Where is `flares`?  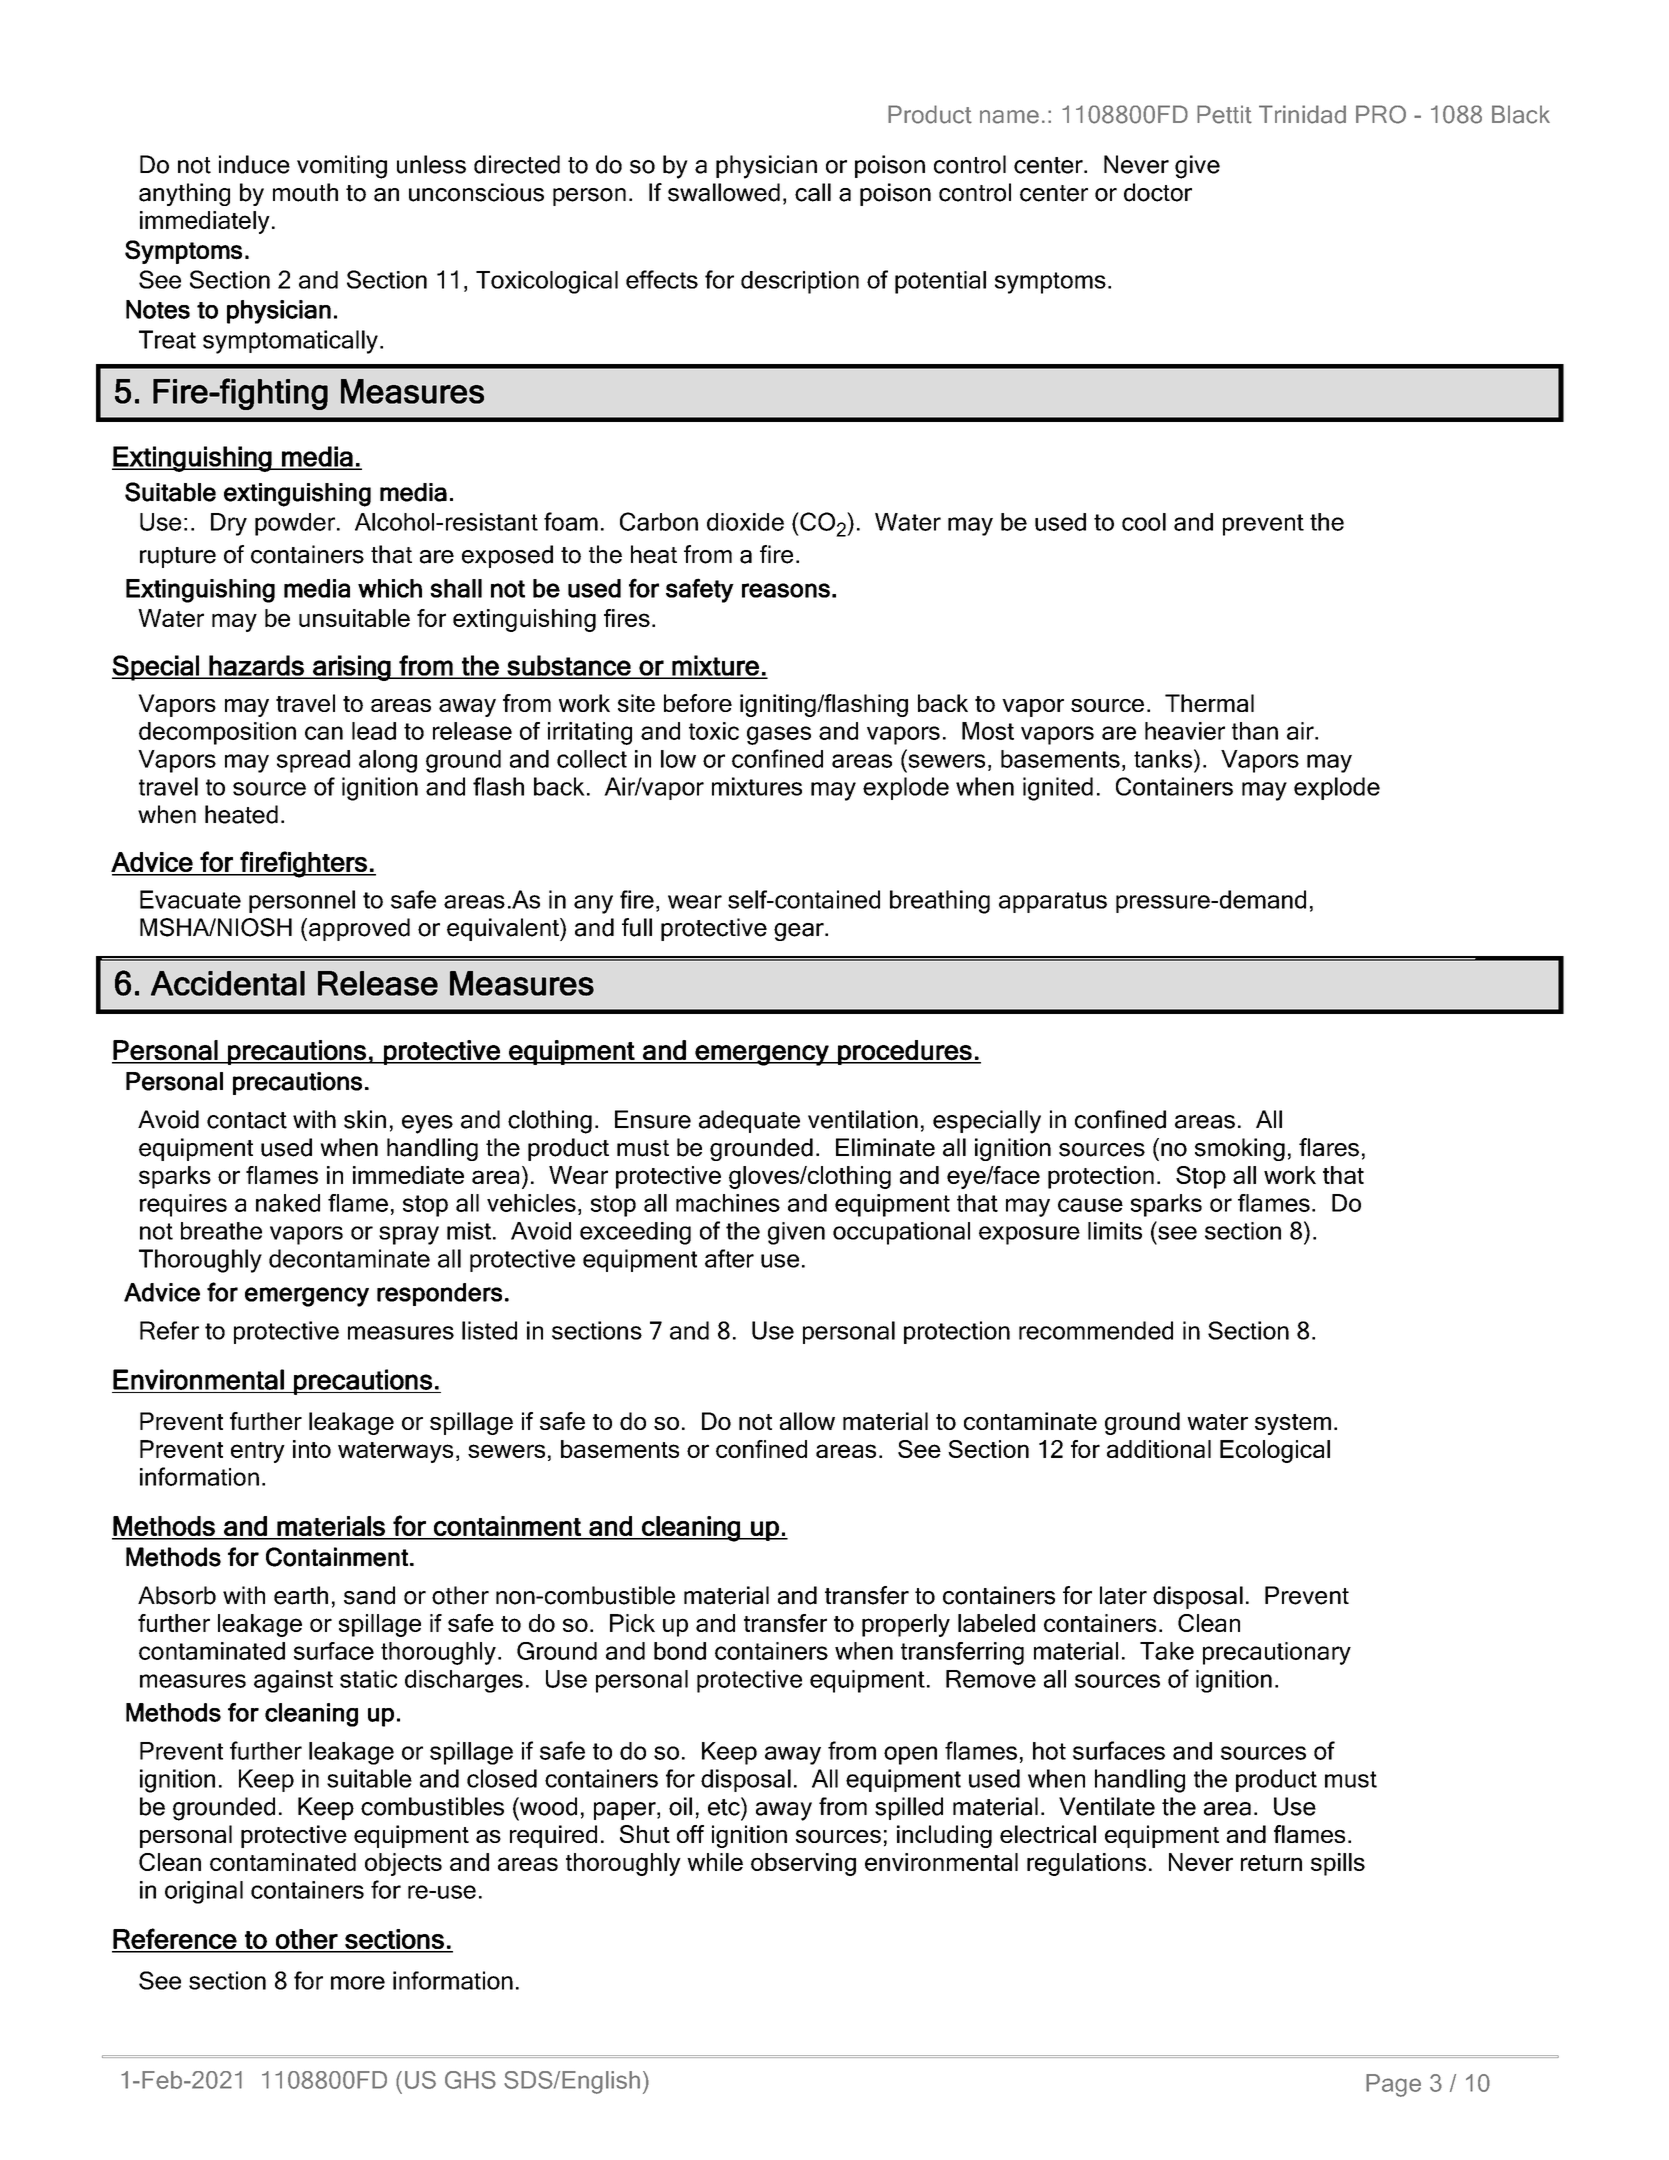
flares is located at coordinates (1329, 1147).
